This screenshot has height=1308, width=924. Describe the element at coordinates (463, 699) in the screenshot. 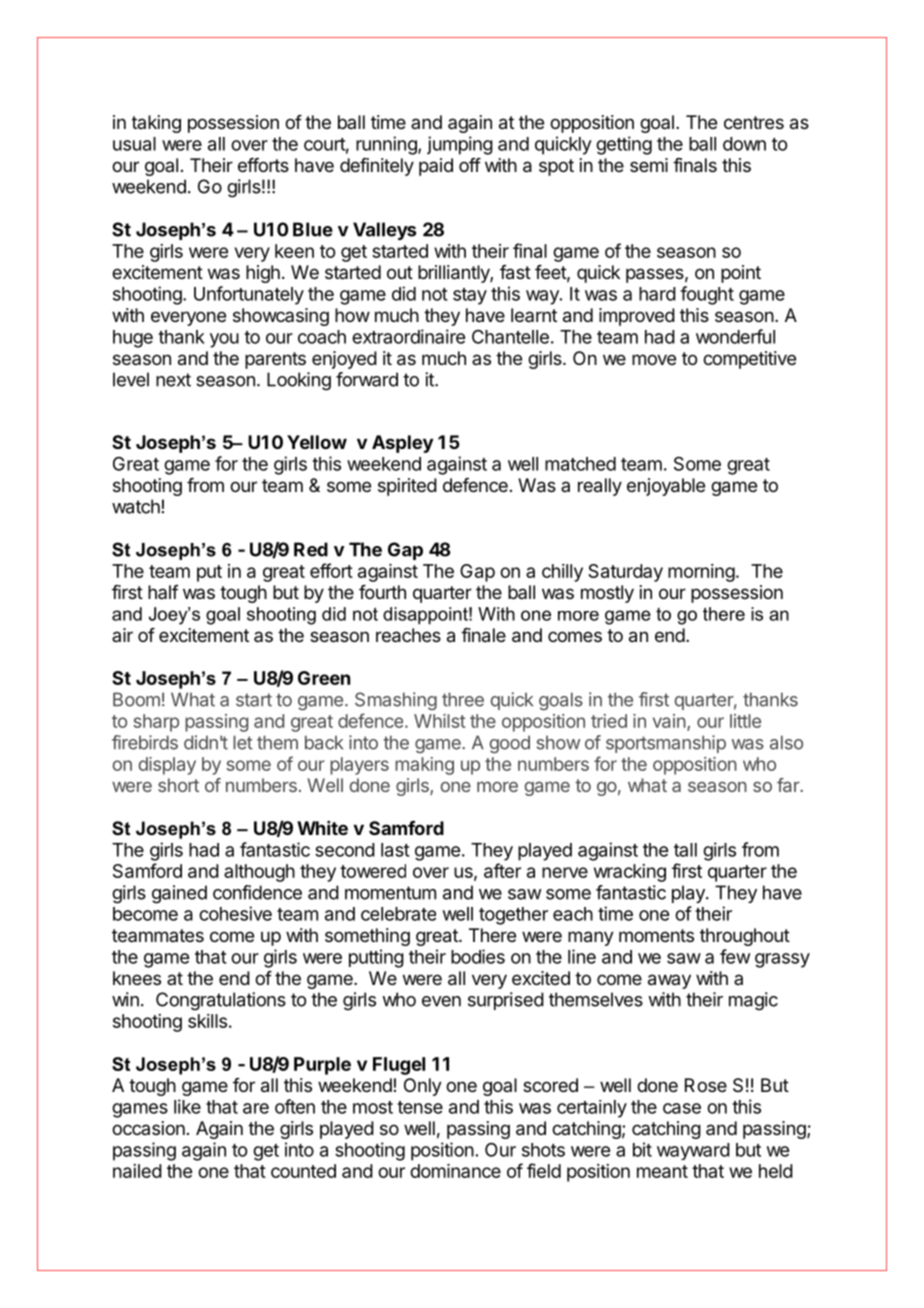

I see `three` at that location.
